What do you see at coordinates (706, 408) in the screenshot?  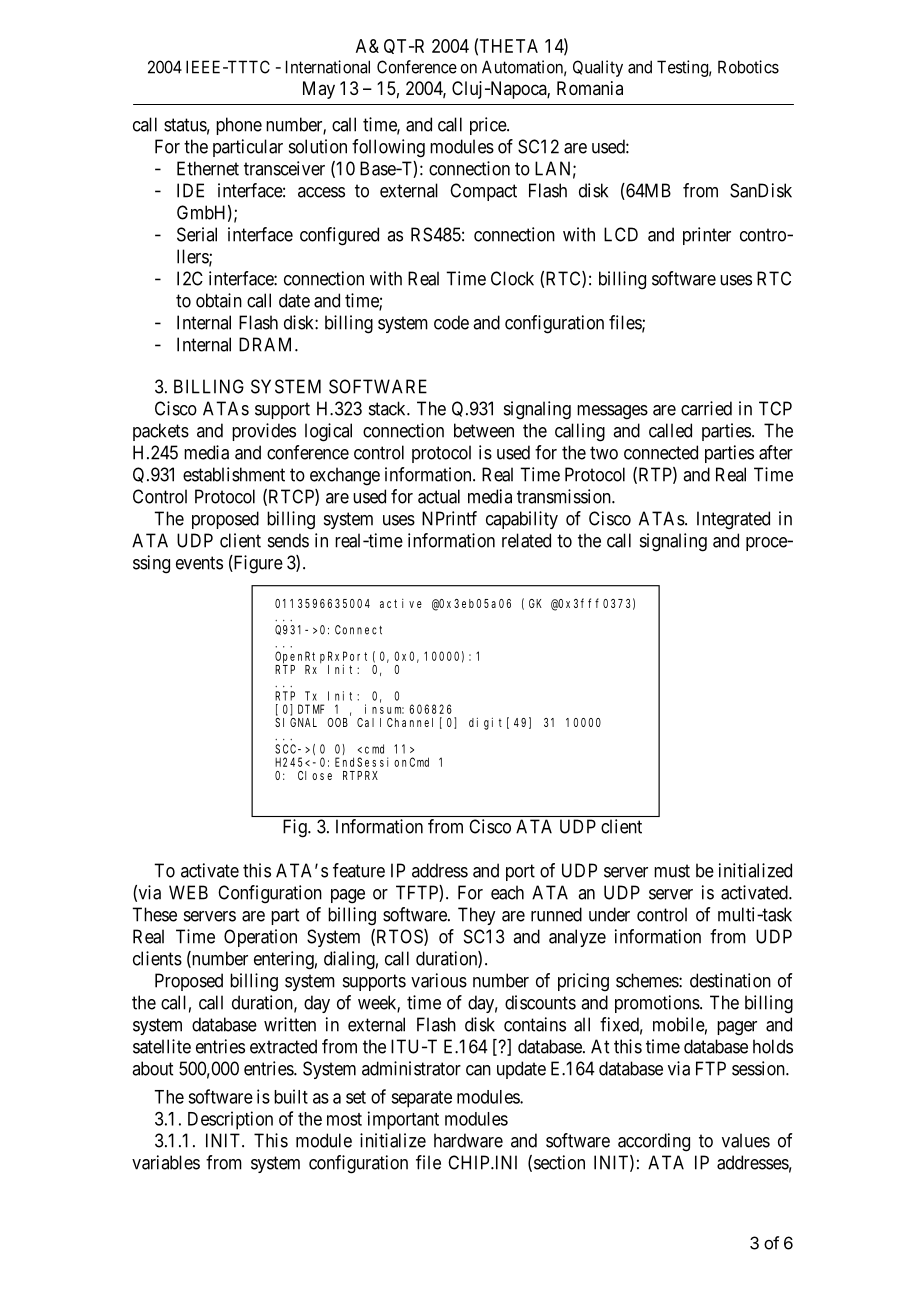 I see `carried` at bounding box center [706, 408].
